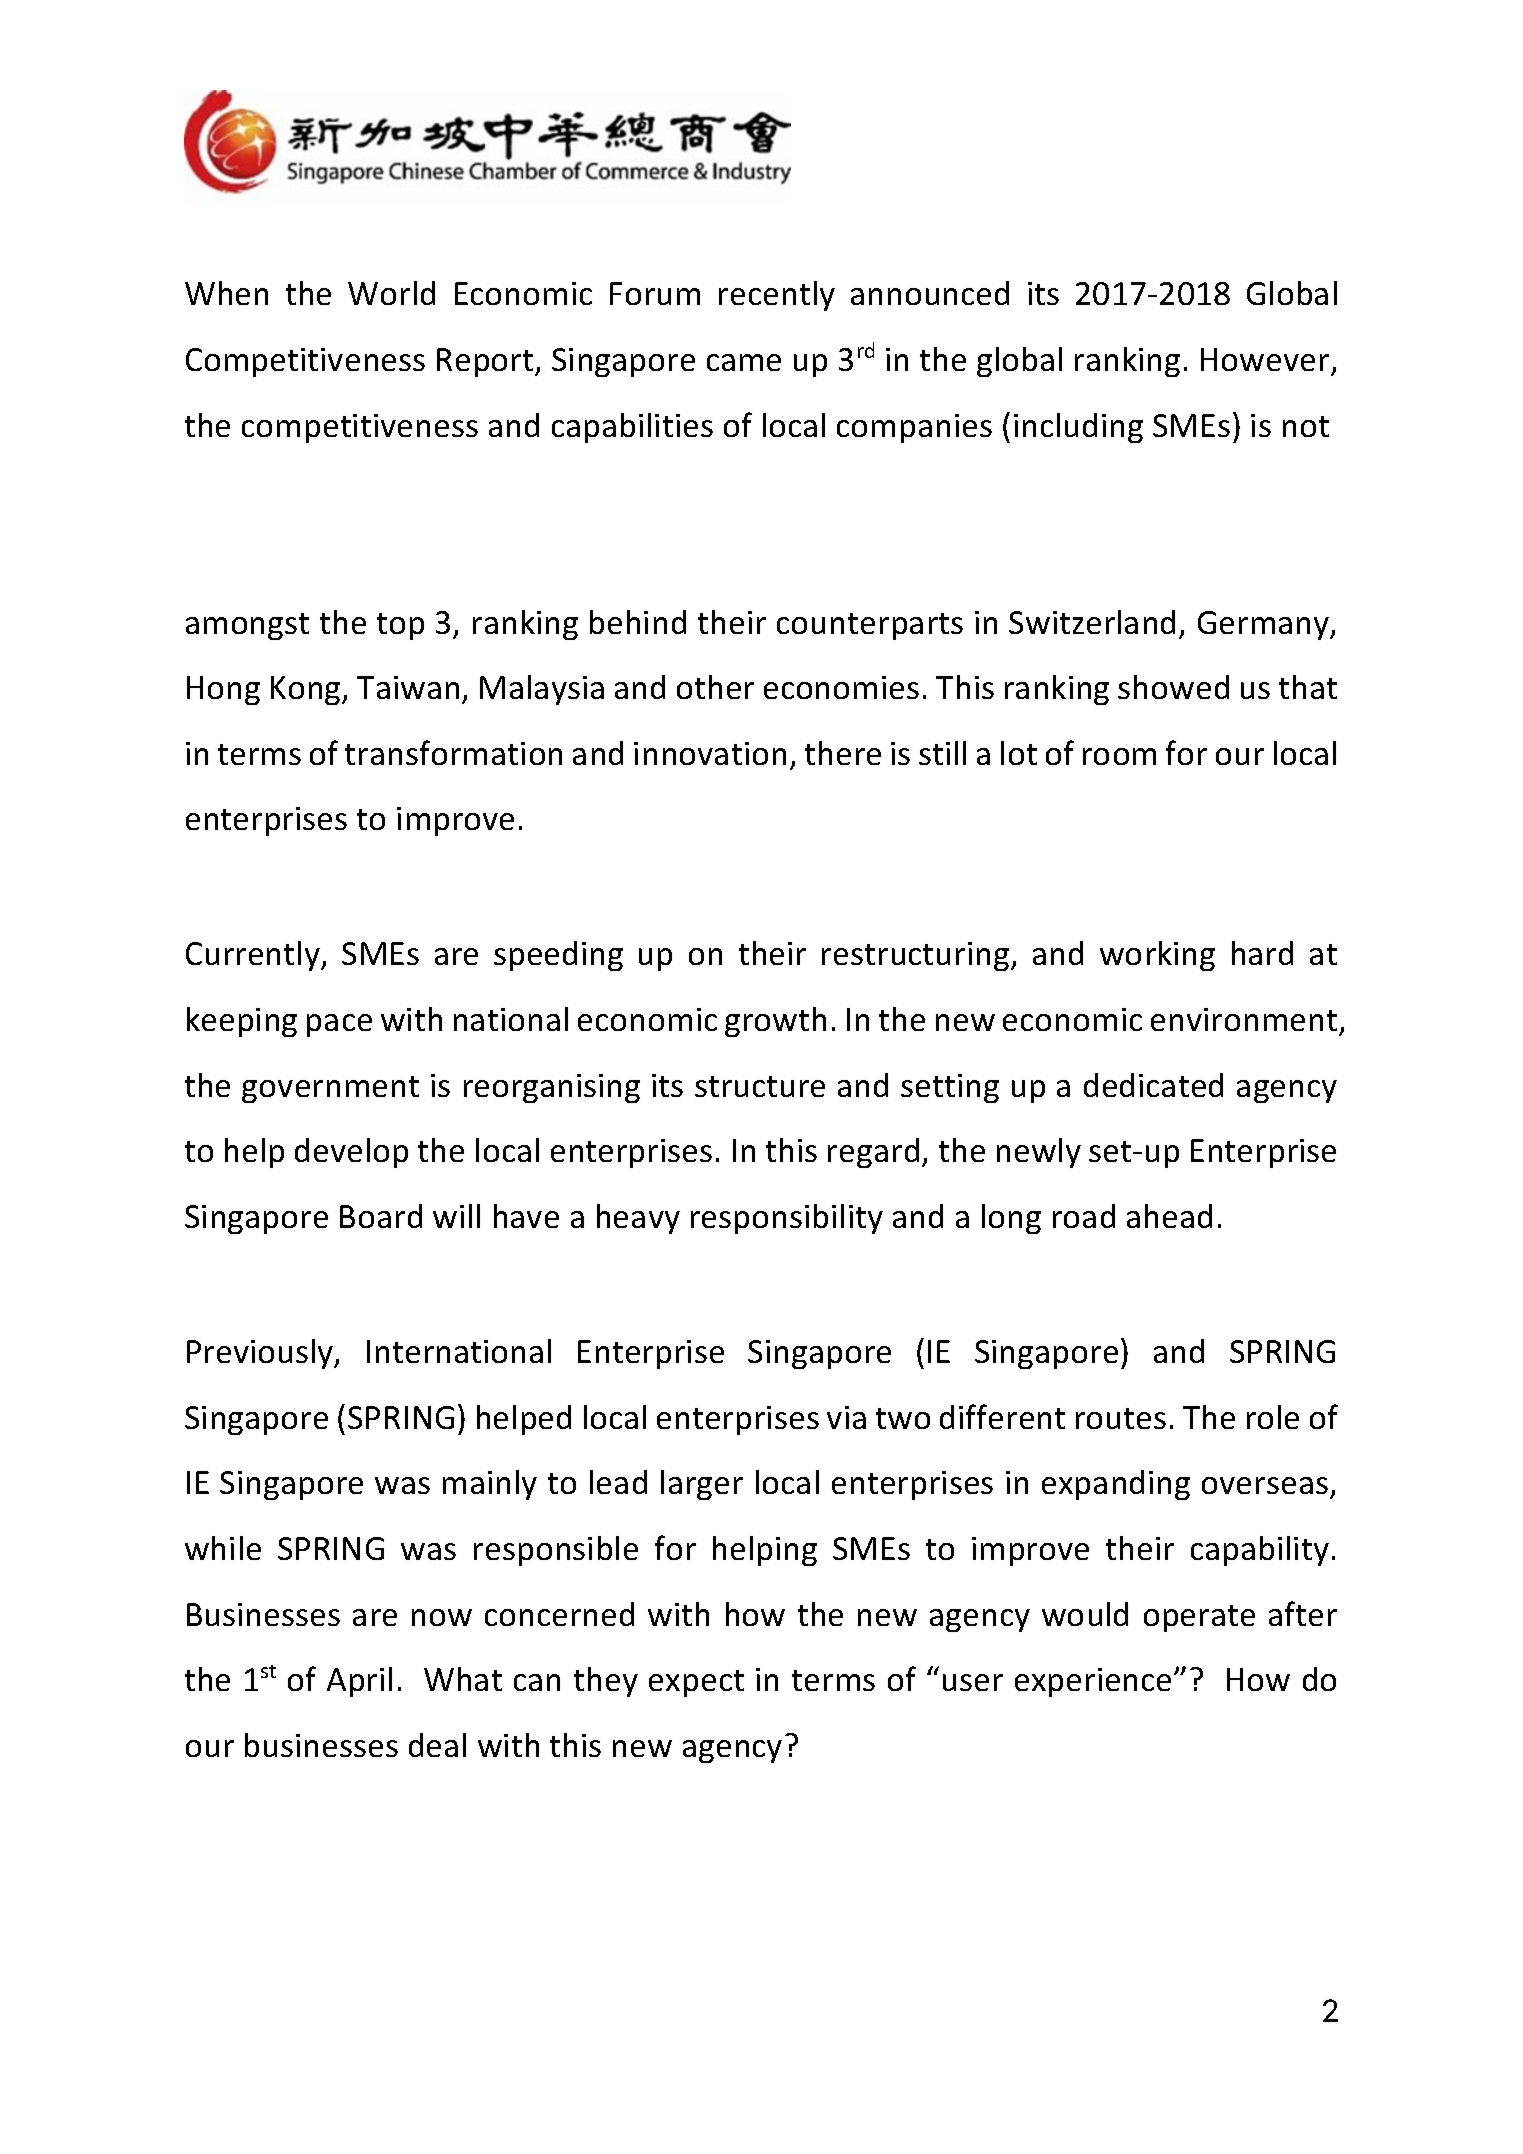  What do you see at coordinates (307, 690) in the image?
I see `Kong` at bounding box center [307, 690].
